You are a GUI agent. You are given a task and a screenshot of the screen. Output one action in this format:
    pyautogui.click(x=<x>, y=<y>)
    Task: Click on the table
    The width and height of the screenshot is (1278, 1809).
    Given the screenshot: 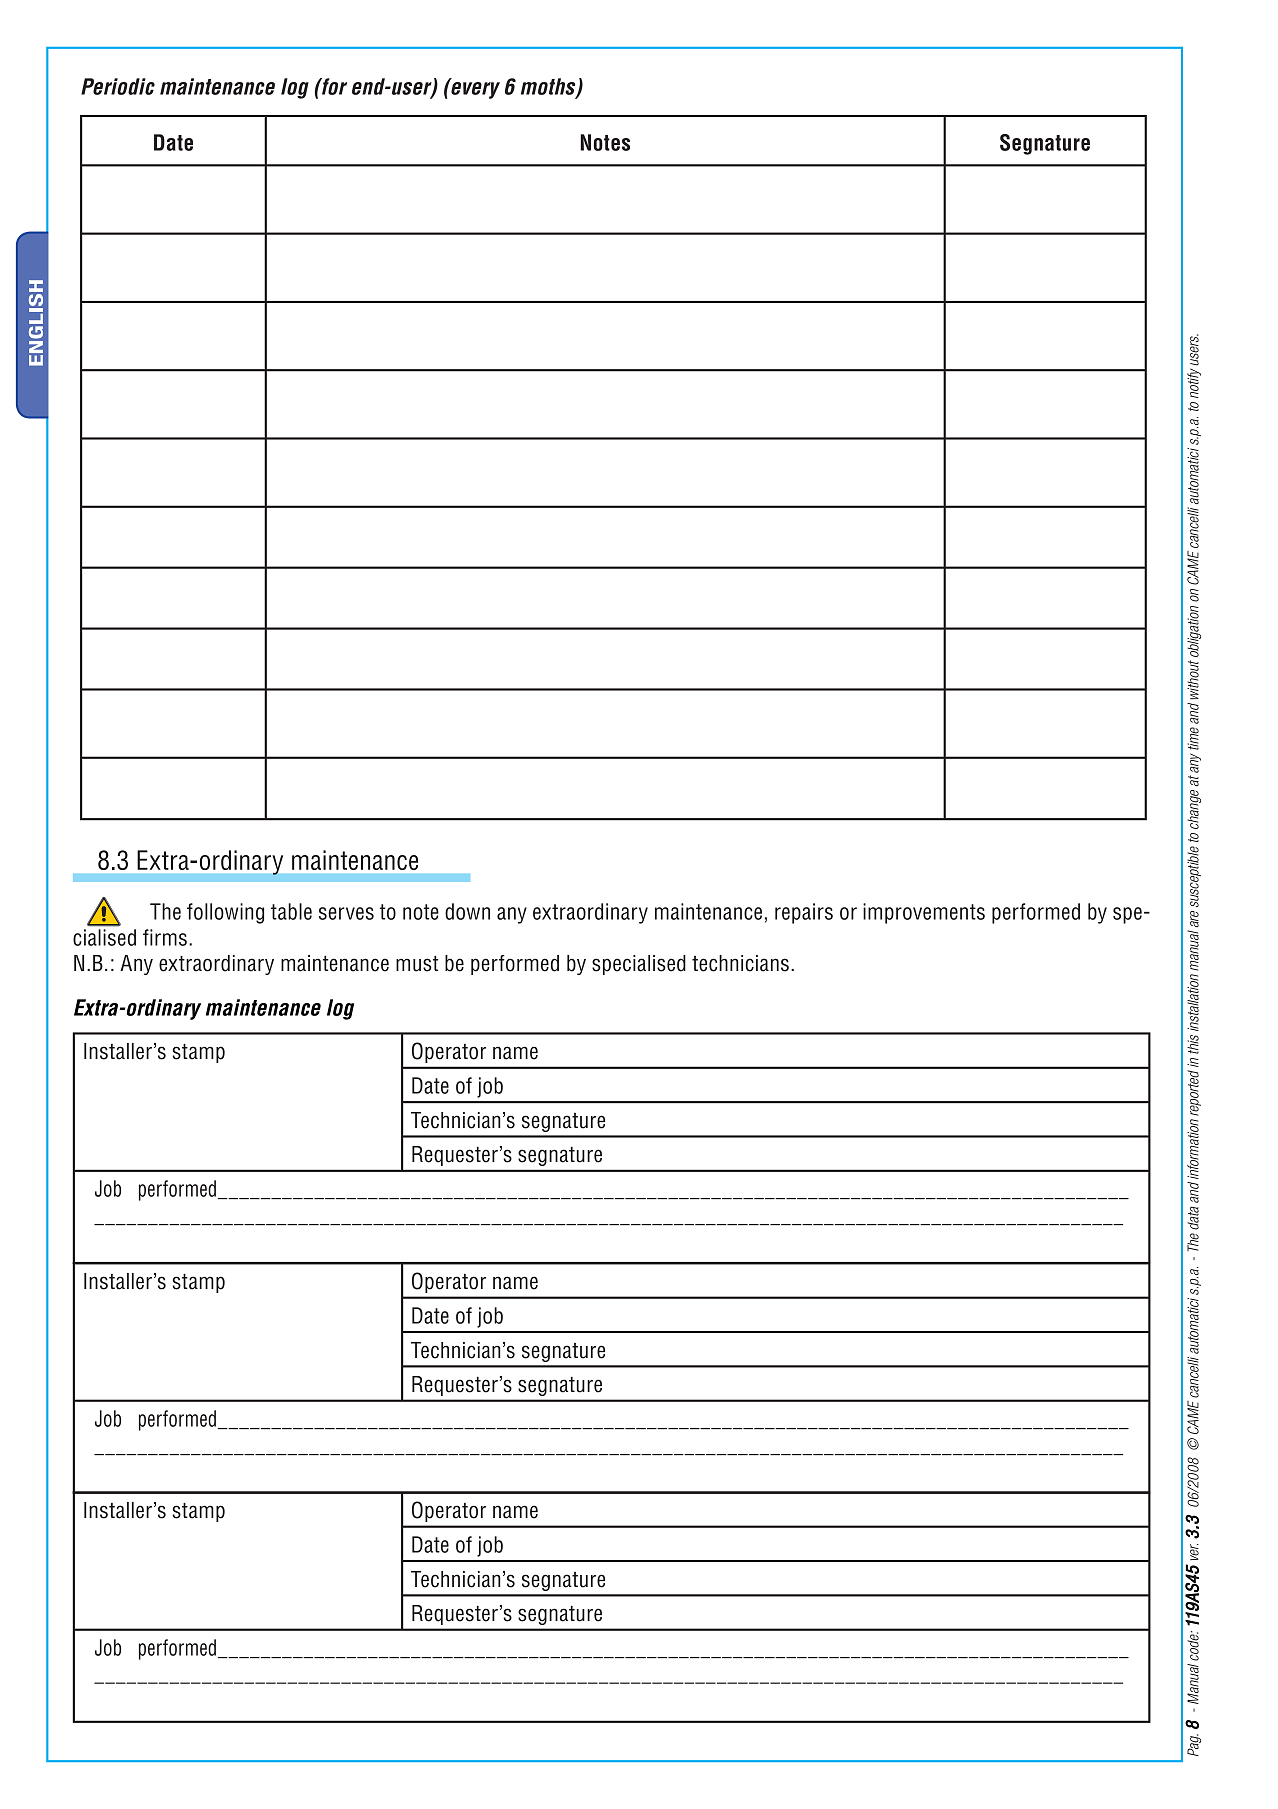 What is the action you would take?
    pyautogui.click(x=291, y=911)
